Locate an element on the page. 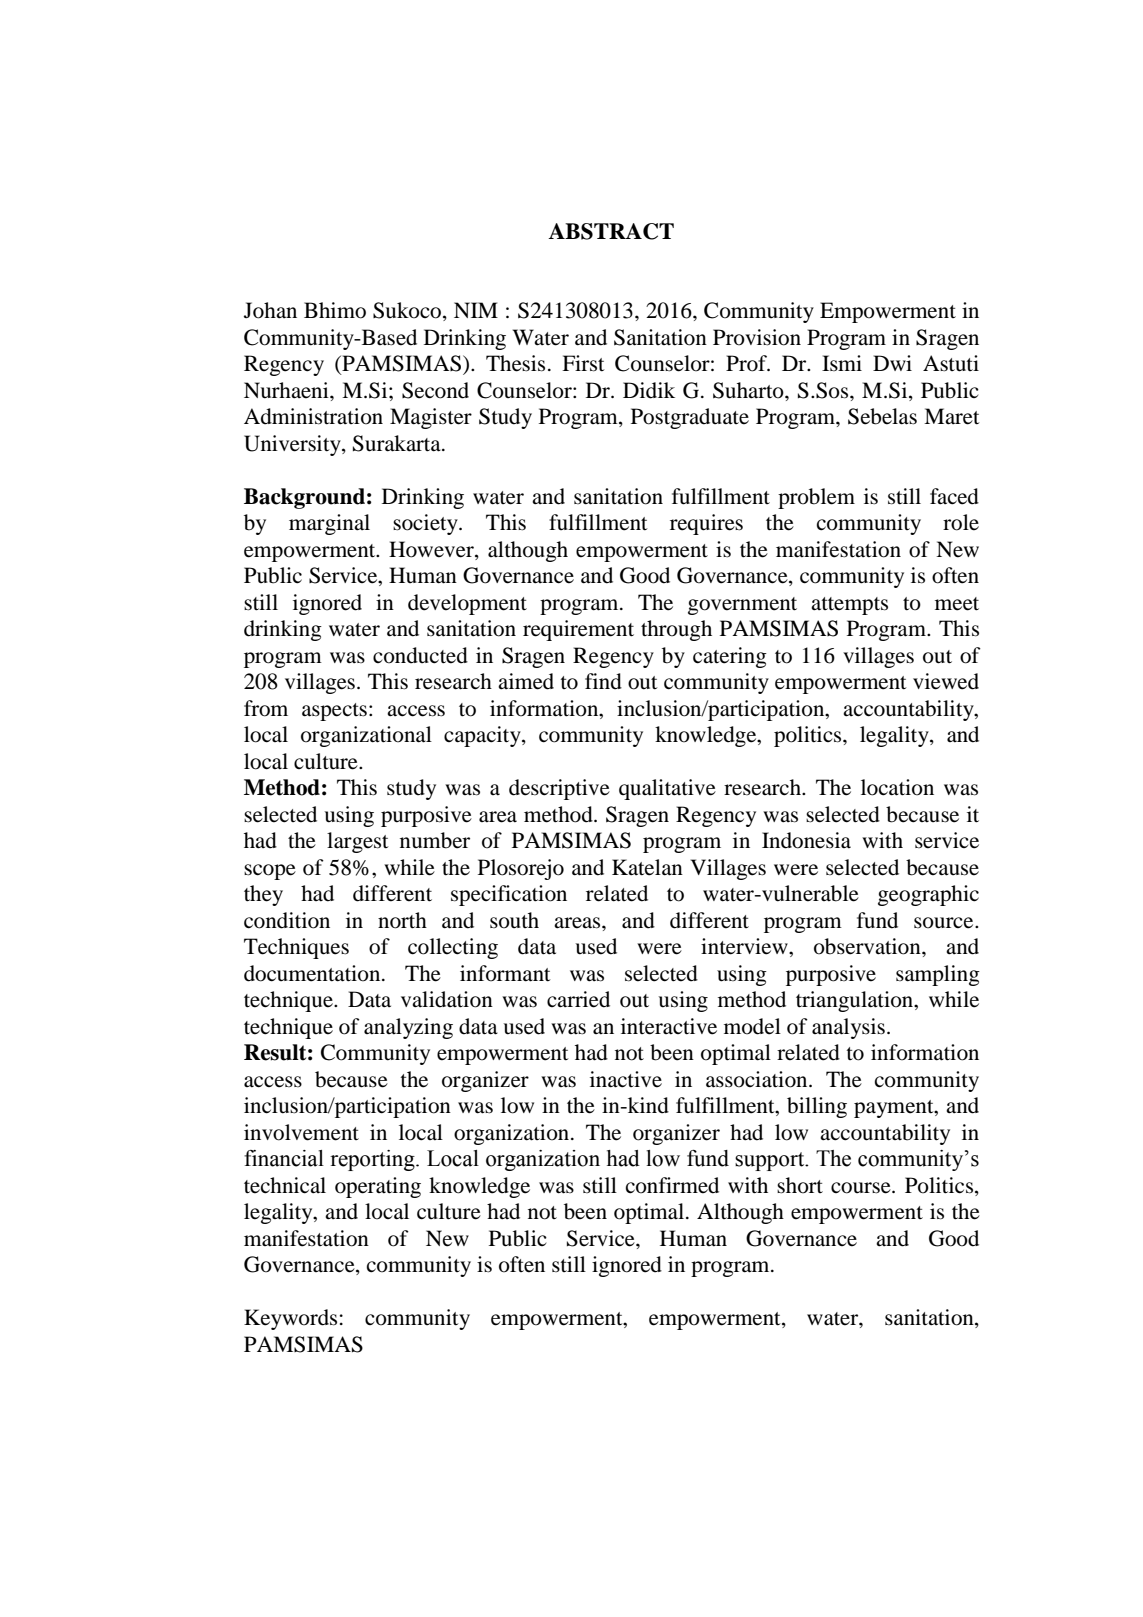  location is located at coordinates (897, 787).
